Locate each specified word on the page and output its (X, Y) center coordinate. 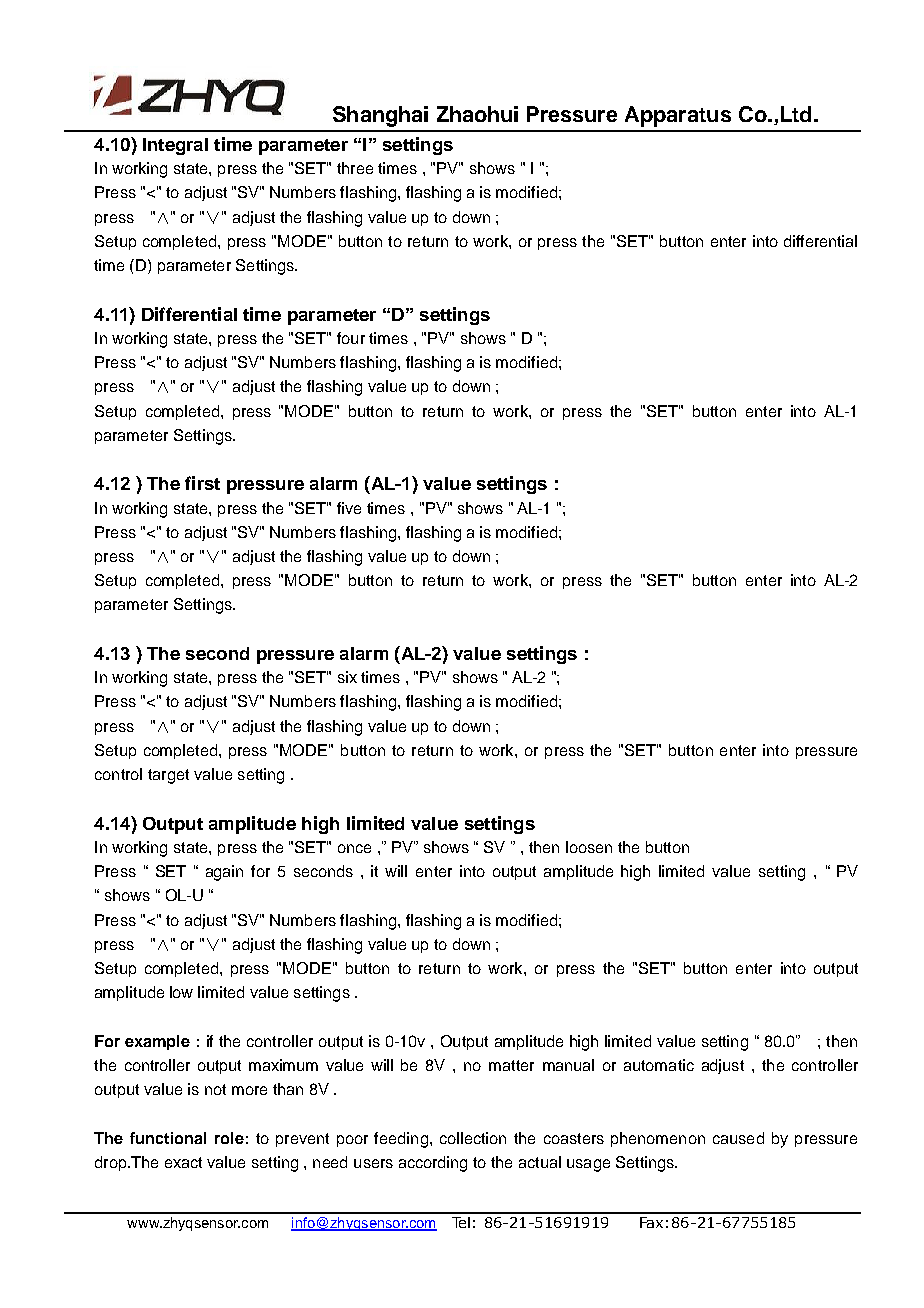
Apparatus (678, 116)
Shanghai (380, 116)
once (354, 848)
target (168, 776)
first (202, 483)
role (229, 1138)
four (351, 338)
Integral (175, 146)
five (349, 508)
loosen (589, 847)
